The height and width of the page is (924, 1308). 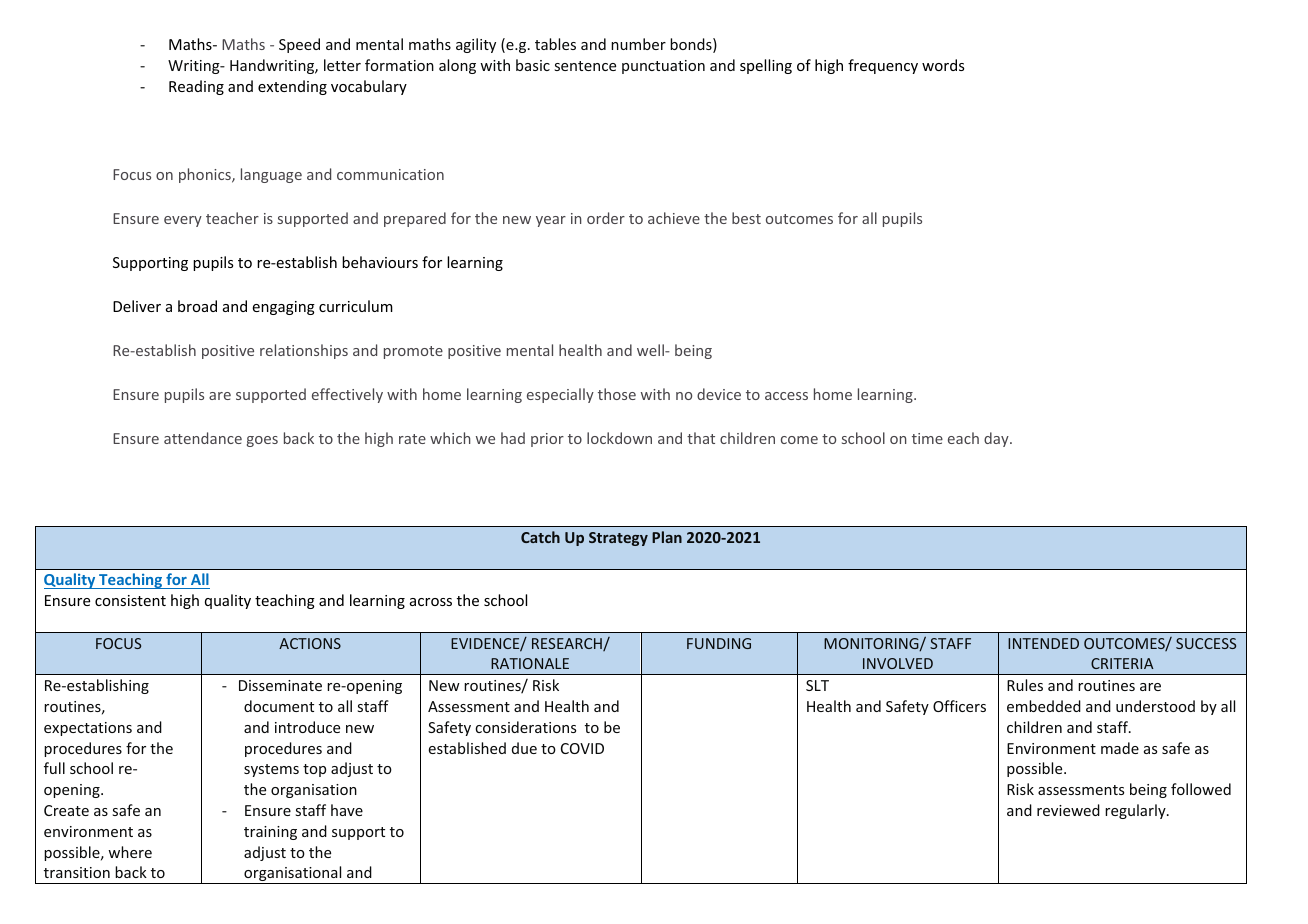 I want to click on consistent, so click(x=130, y=600).
